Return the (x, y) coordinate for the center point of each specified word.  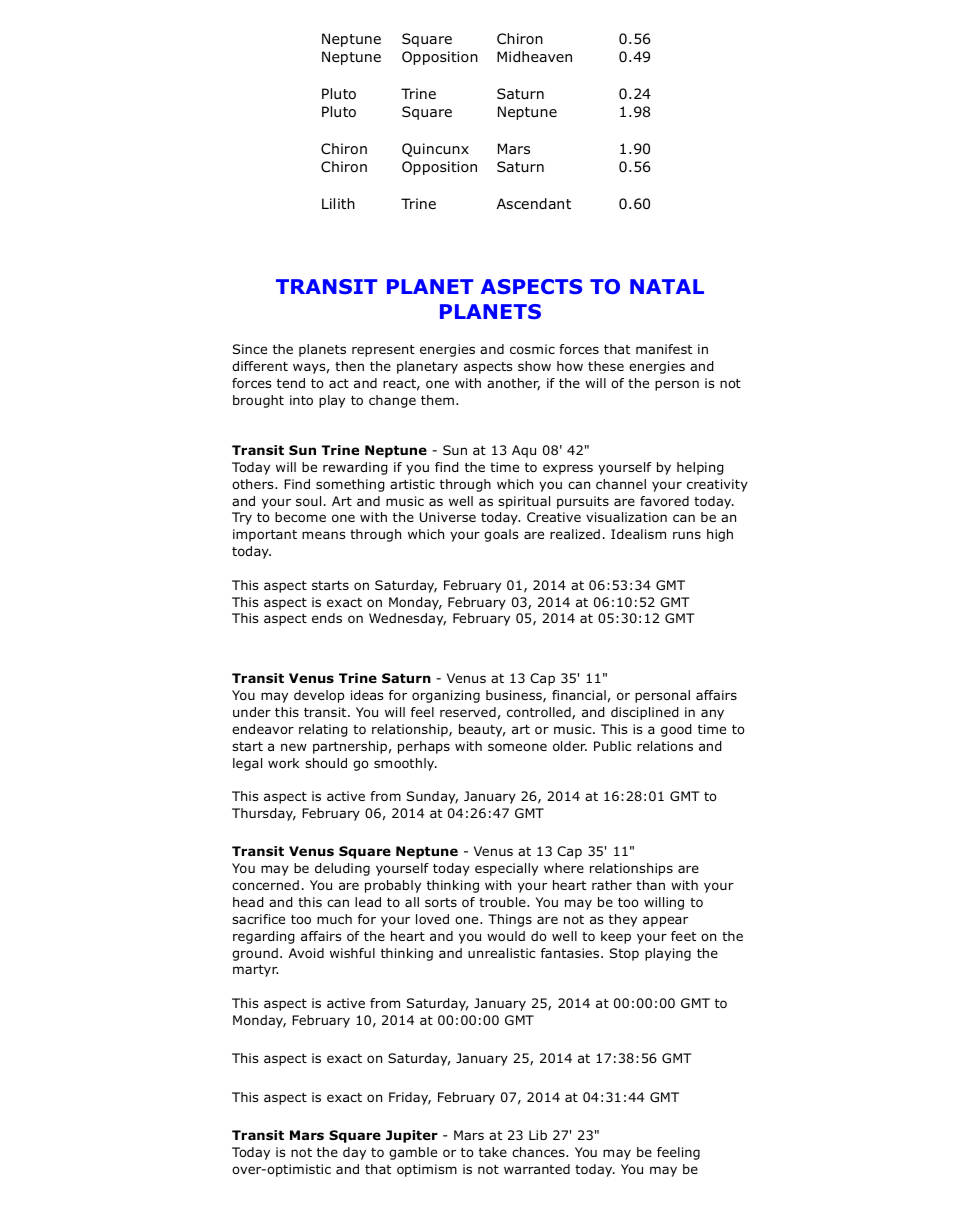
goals (501, 535)
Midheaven (534, 56)
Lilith (338, 203)
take (493, 1152)
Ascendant (534, 204)
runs (687, 535)
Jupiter (412, 1136)
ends (327, 618)
